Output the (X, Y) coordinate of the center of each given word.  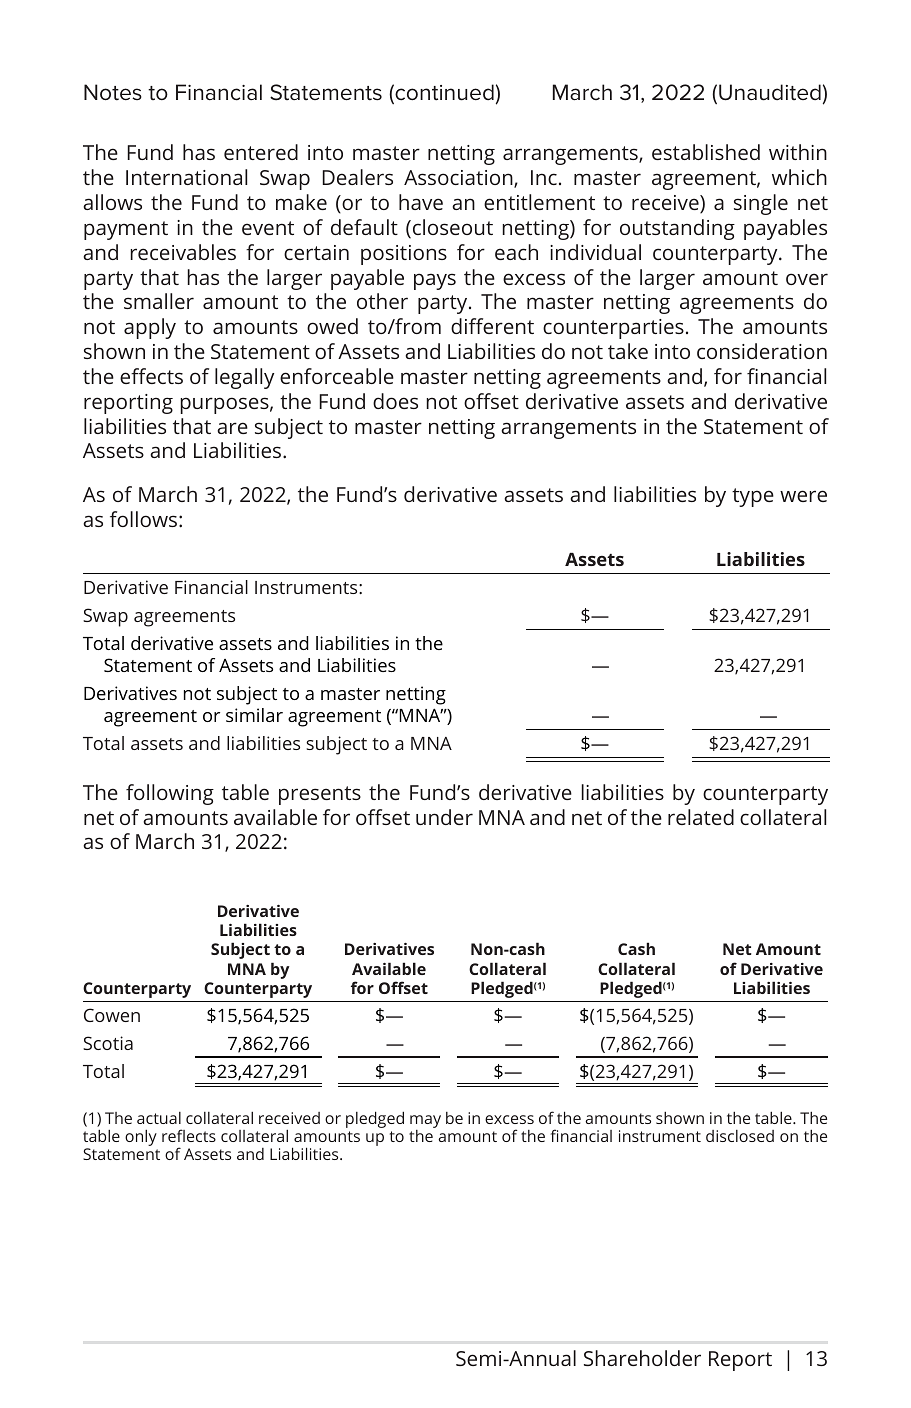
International (186, 177)
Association (459, 179)
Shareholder (642, 1358)
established (706, 152)
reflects (189, 1135)
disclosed (740, 1136)
